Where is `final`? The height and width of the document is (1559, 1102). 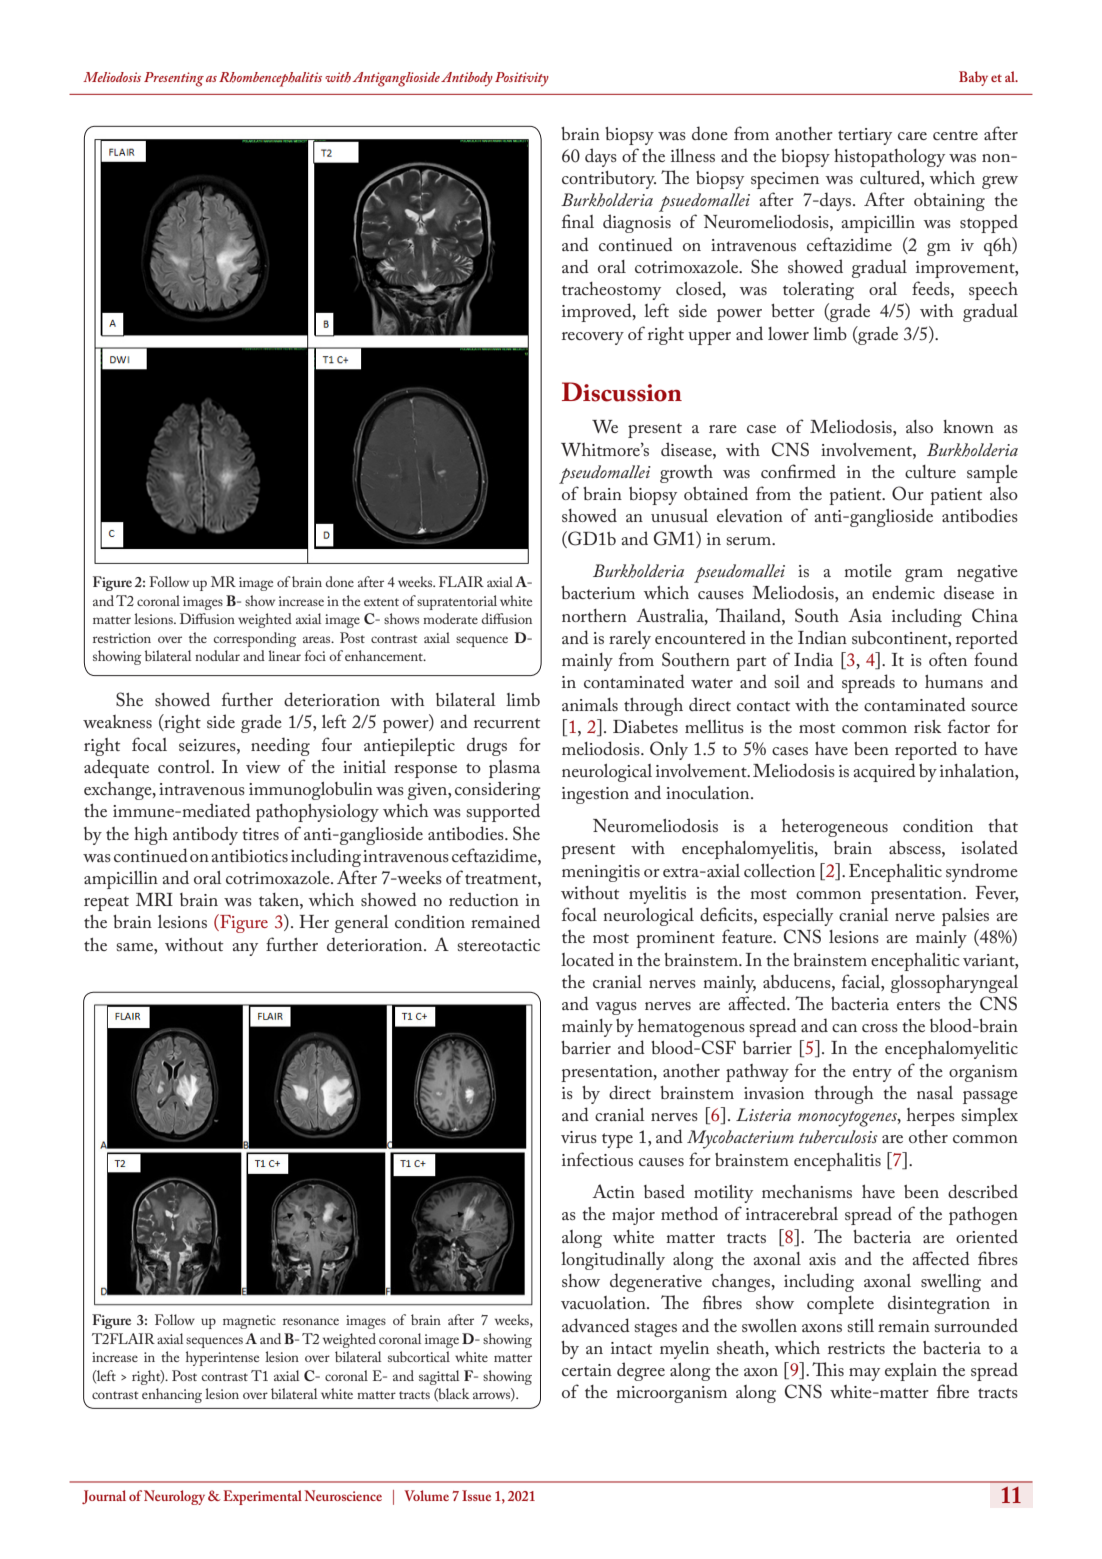 final is located at coordinates (578, 221).
